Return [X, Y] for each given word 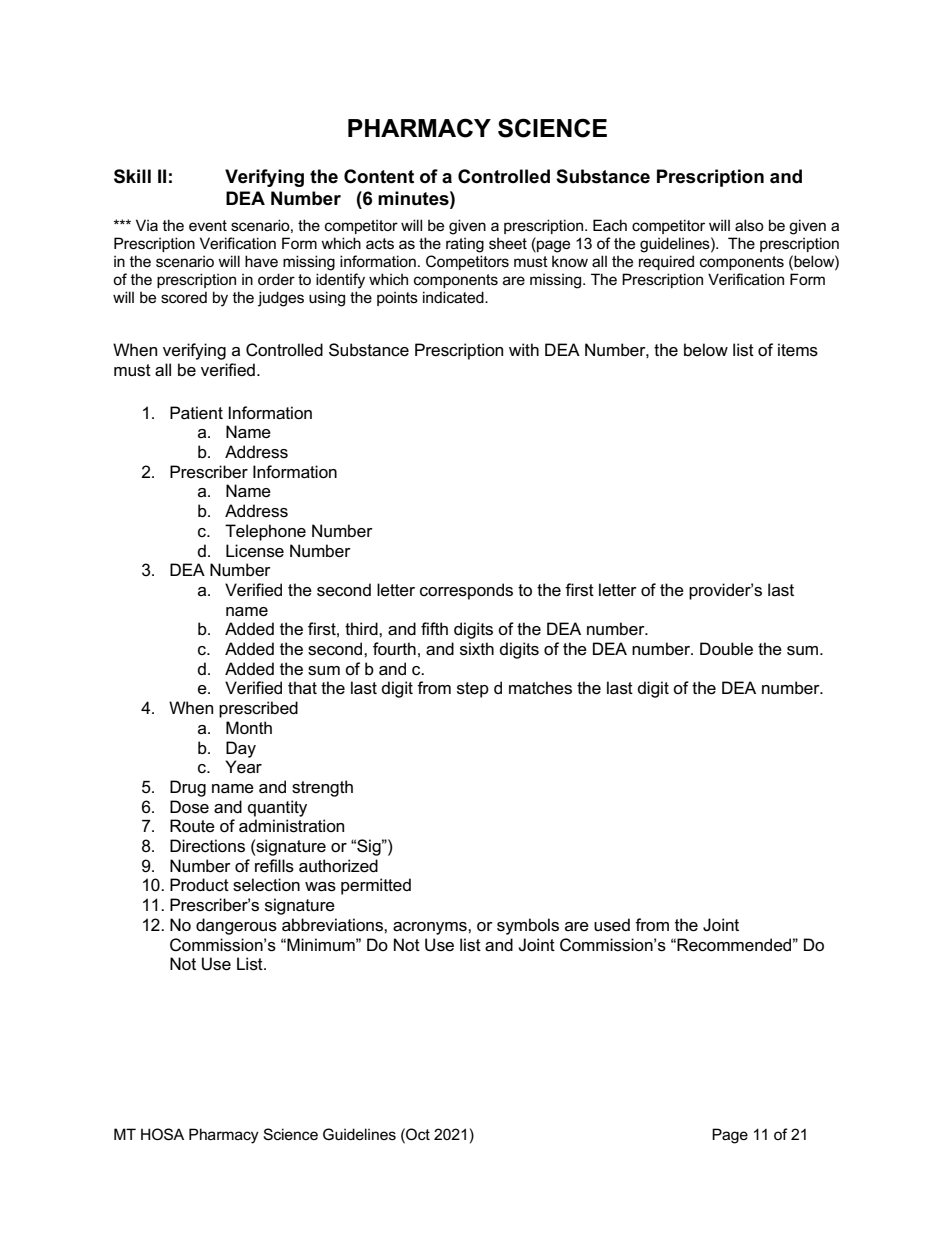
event [208, 225]
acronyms [431, 928]
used [612, 925]
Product [199, 885]
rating [465, 245]
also [749, 225]
